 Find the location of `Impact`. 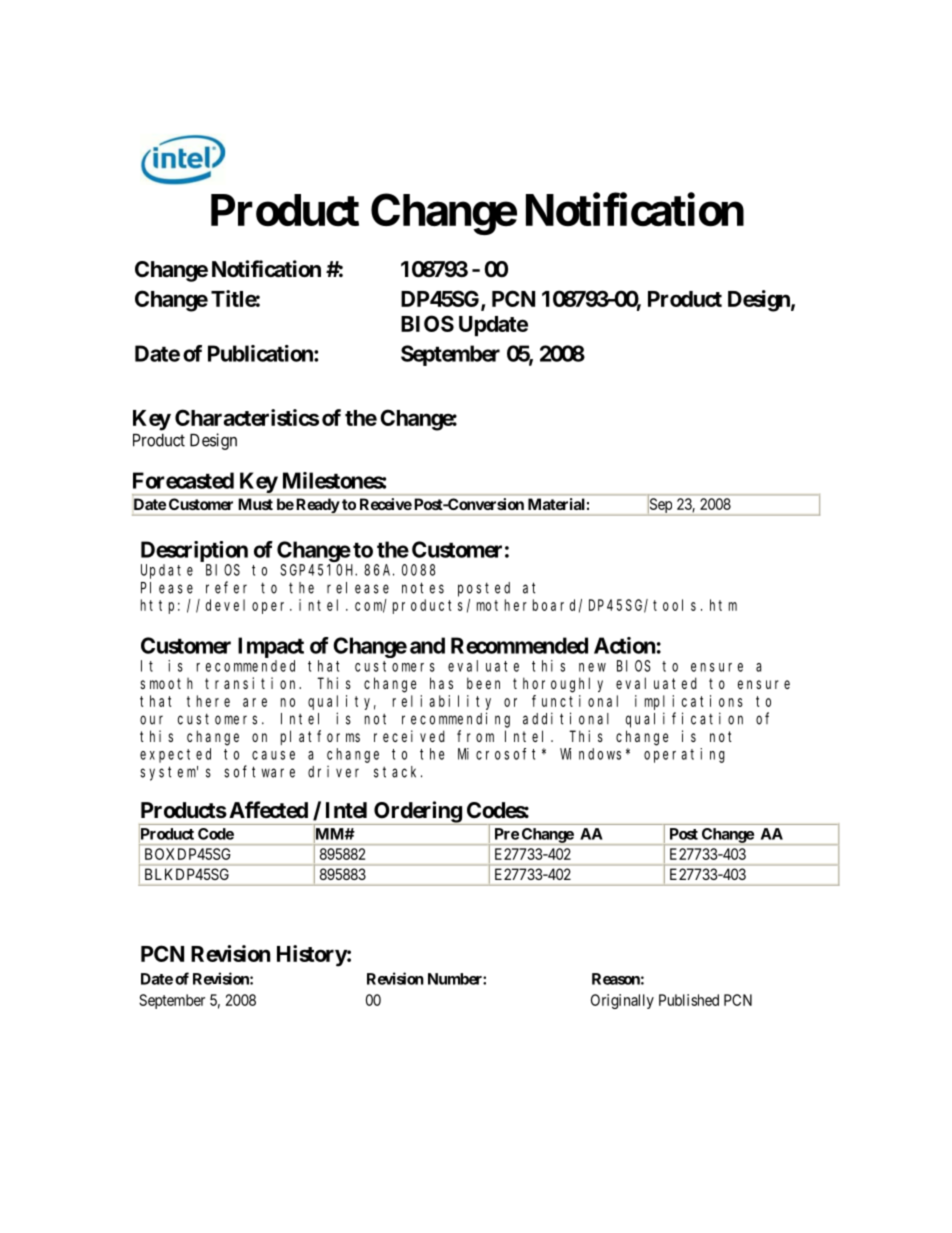

Impact is located at coordinates (271, 647).
